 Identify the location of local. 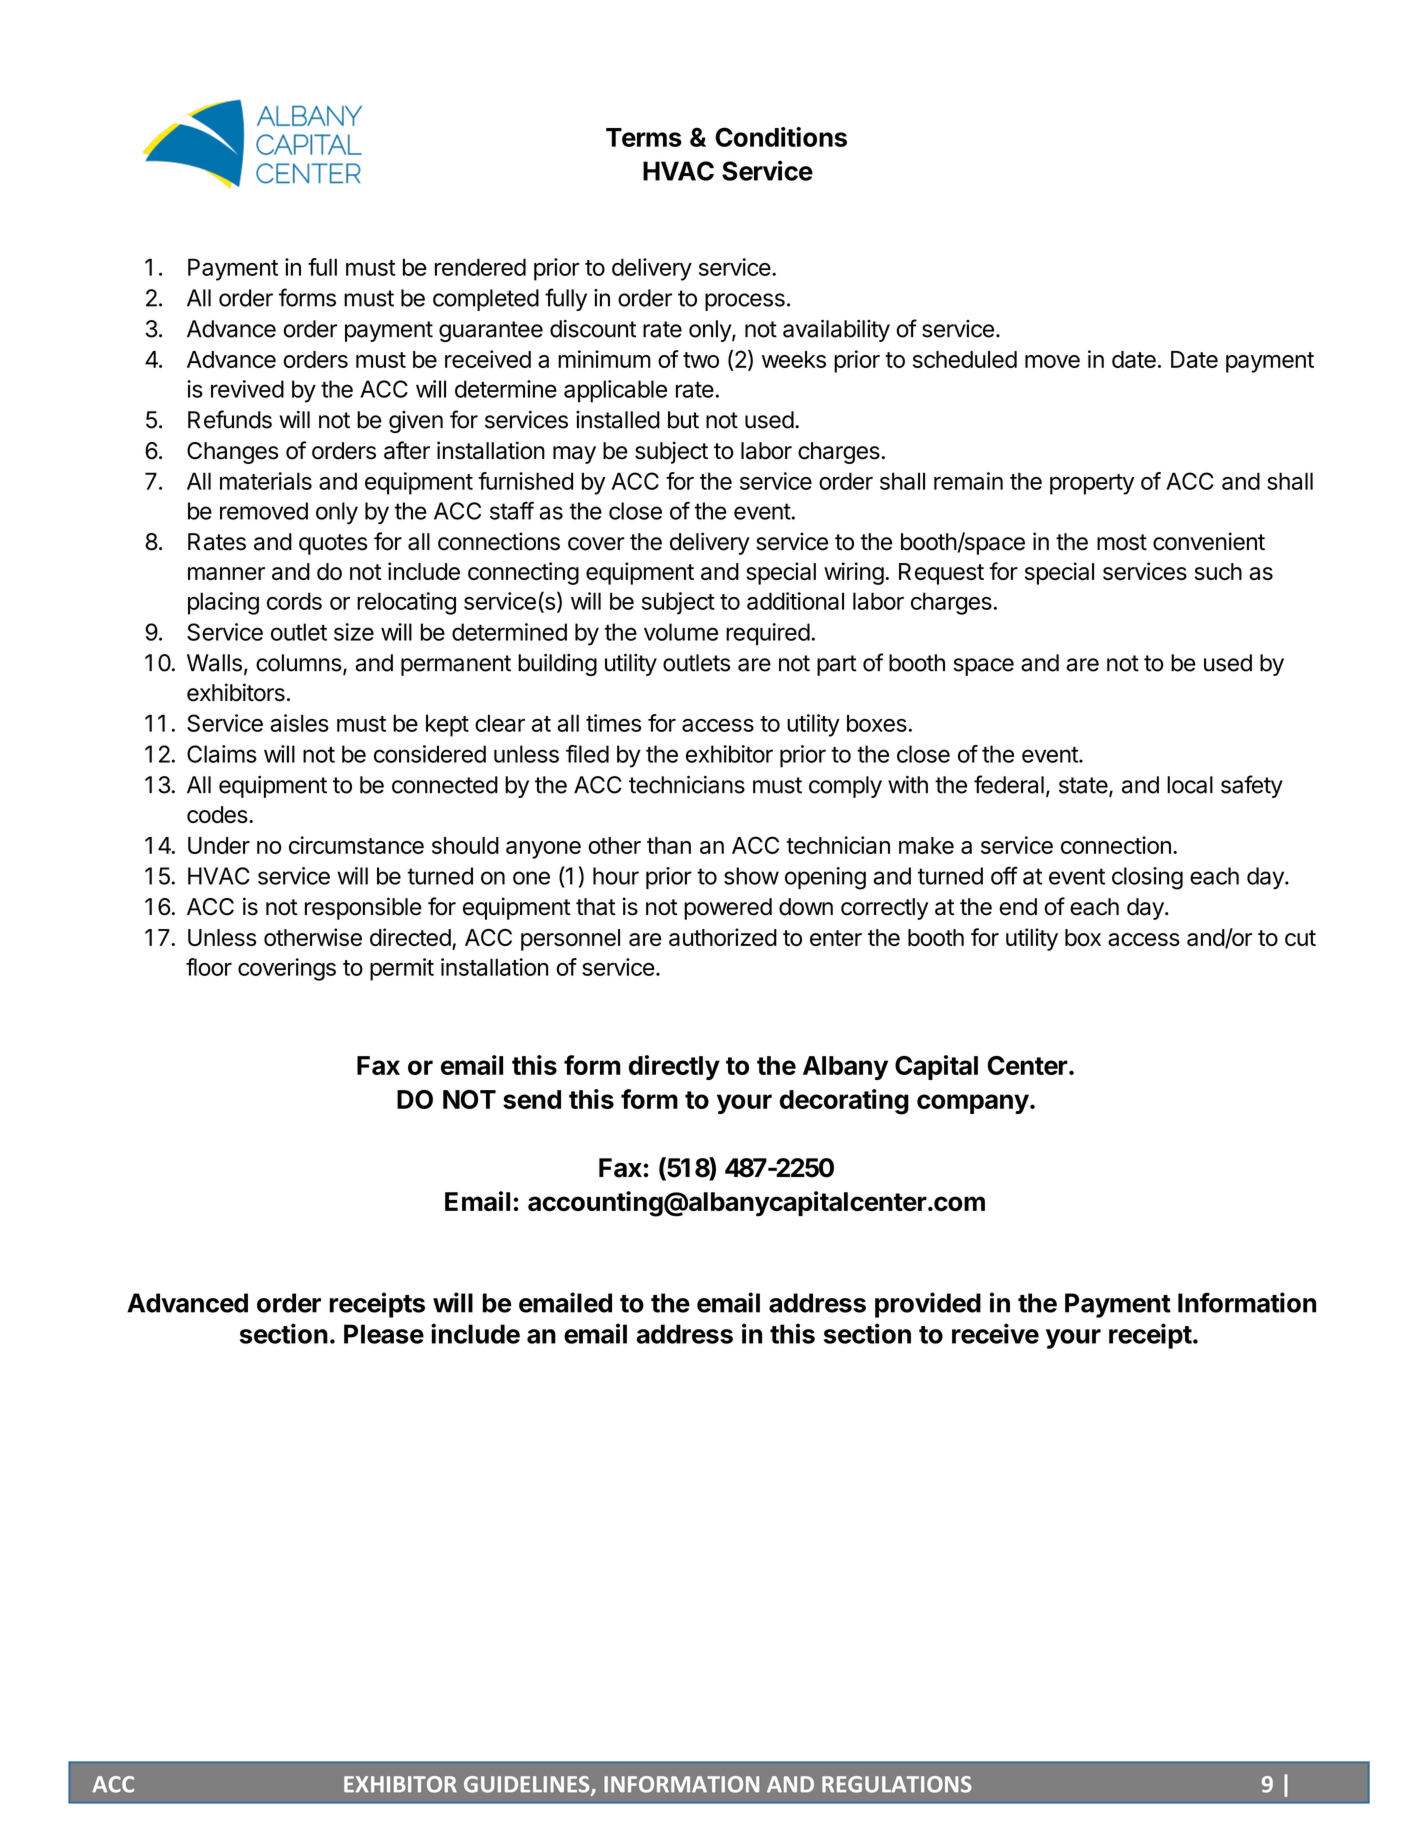
(1190, 785).
